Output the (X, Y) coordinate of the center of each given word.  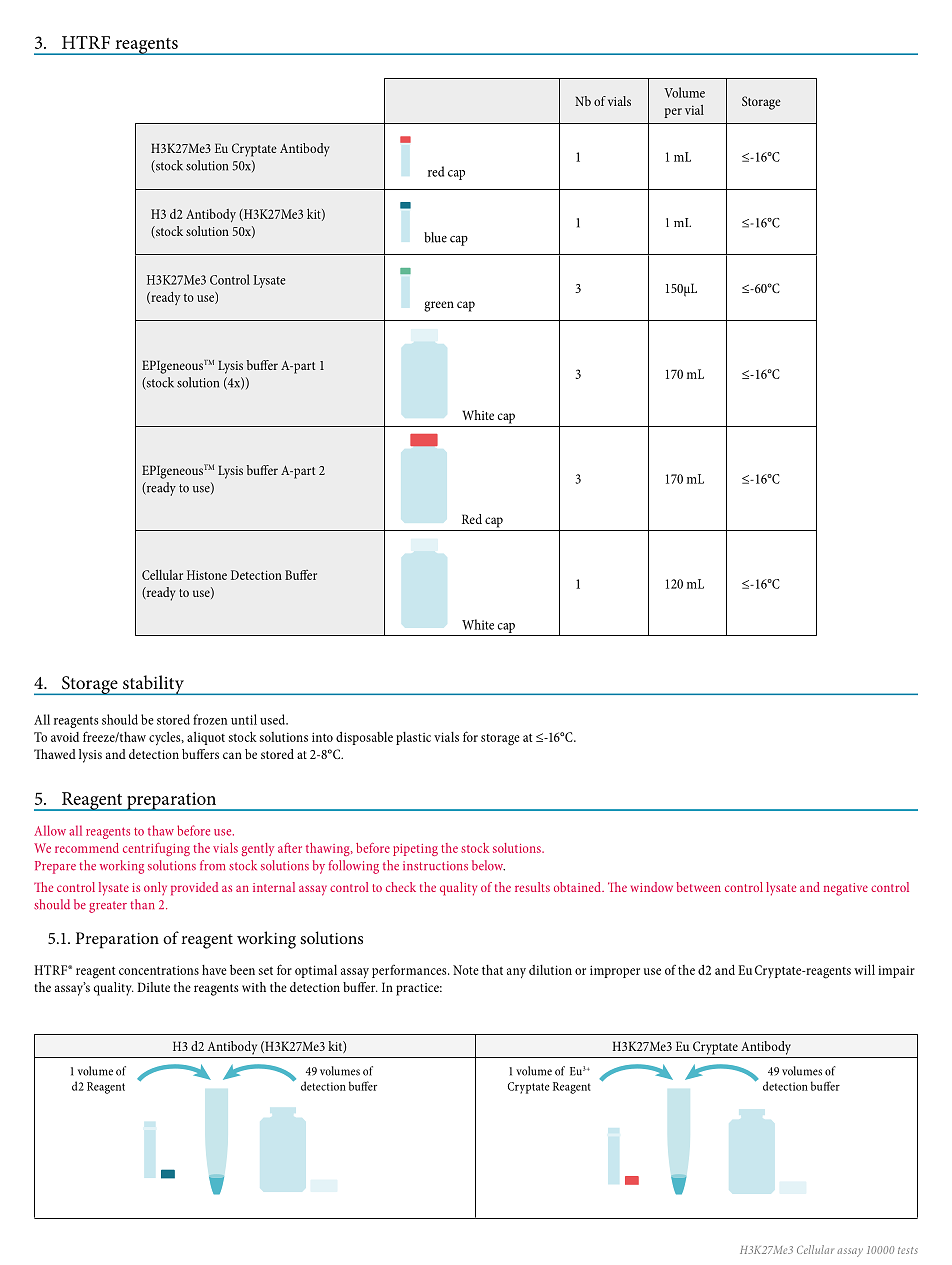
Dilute (153, 987)
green (439, 306)
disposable (364, 738)
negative (846, 889)
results (532, 887)
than (142, 904)
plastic (413, 738)
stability (153, 685)
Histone (207, 575)
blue (435, 237)
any (516, 973)
